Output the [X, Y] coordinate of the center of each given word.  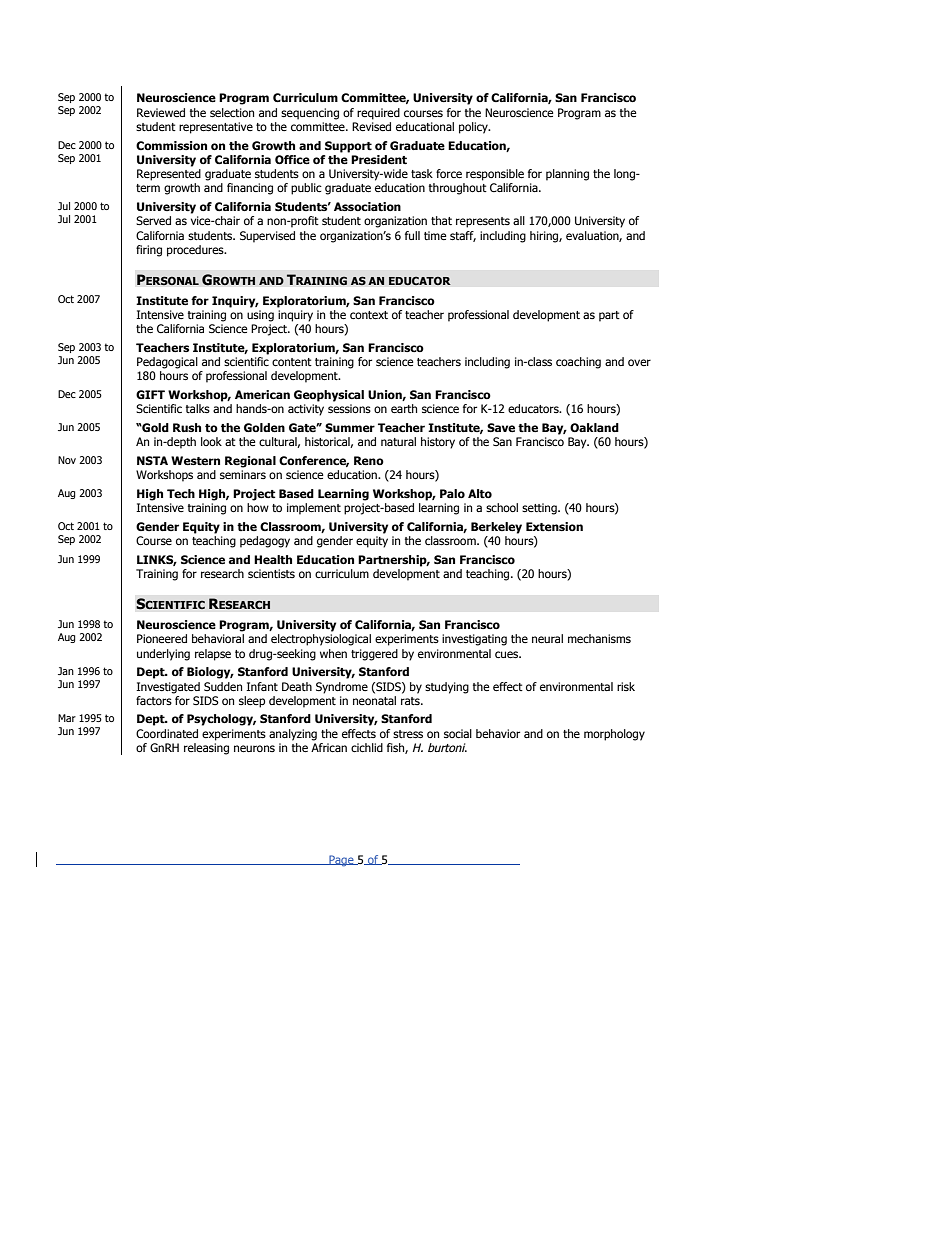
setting [540, 509]
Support [348, 147]
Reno [369, 461]
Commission [171, 145]
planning [567, 175]
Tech [181, 494]
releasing [206, 749]
